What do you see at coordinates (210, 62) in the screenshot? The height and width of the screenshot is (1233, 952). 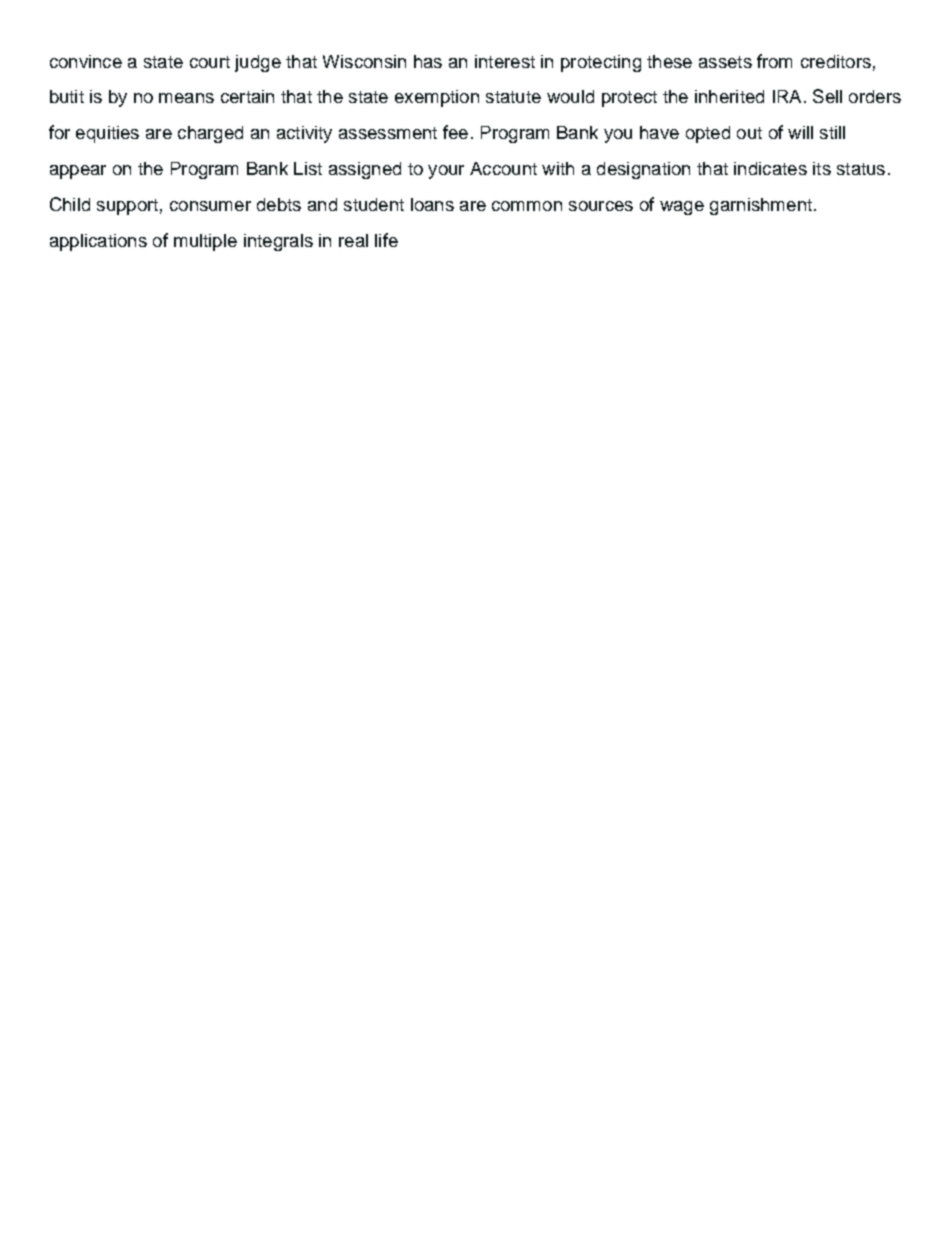 I see `court` at bounding box center [210, 62].
